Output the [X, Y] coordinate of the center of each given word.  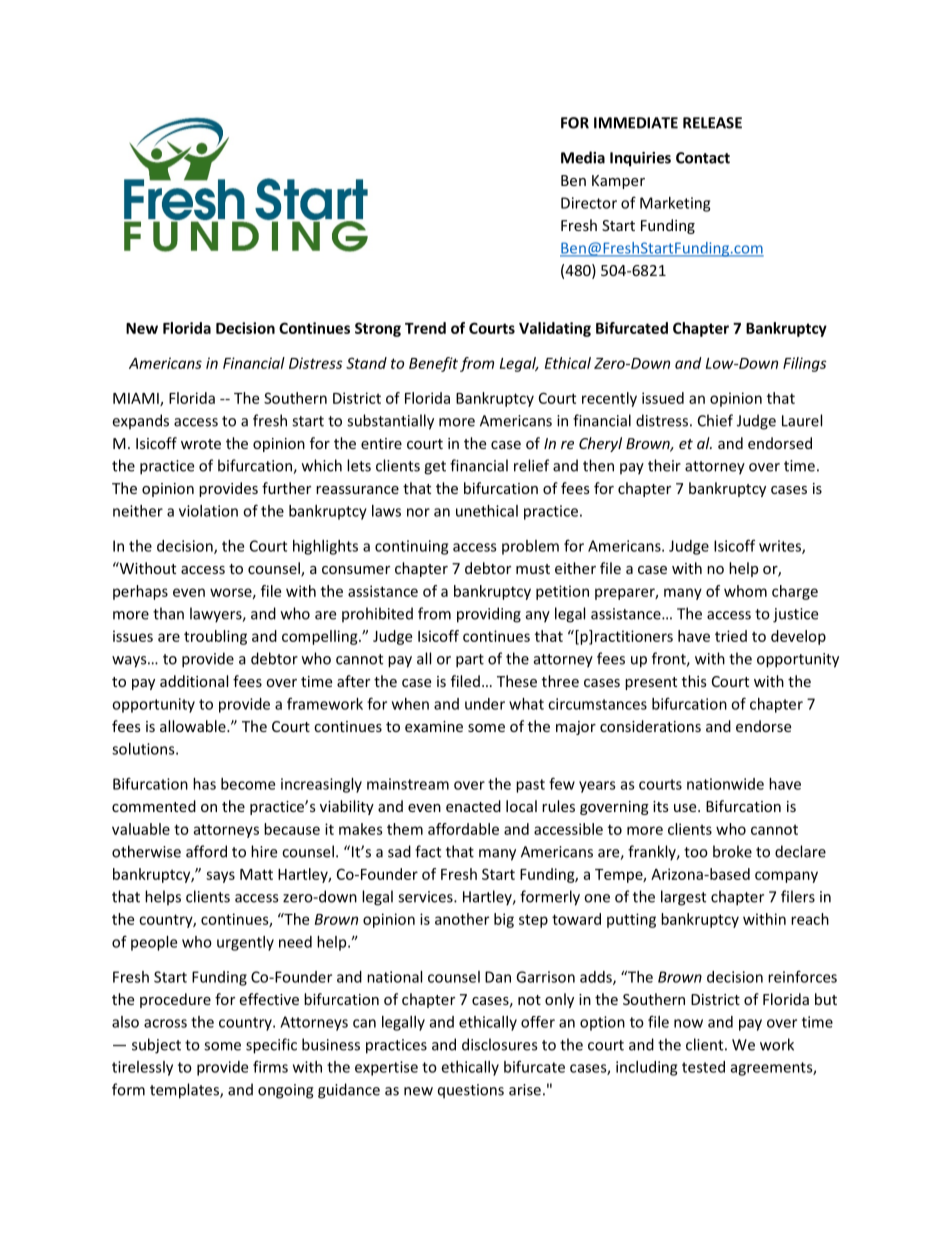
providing [489, 615]
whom [745, 591]
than [168, 613]
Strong [378, 329]
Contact [703, 158]
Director [589, 203]
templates [185, 1091]
